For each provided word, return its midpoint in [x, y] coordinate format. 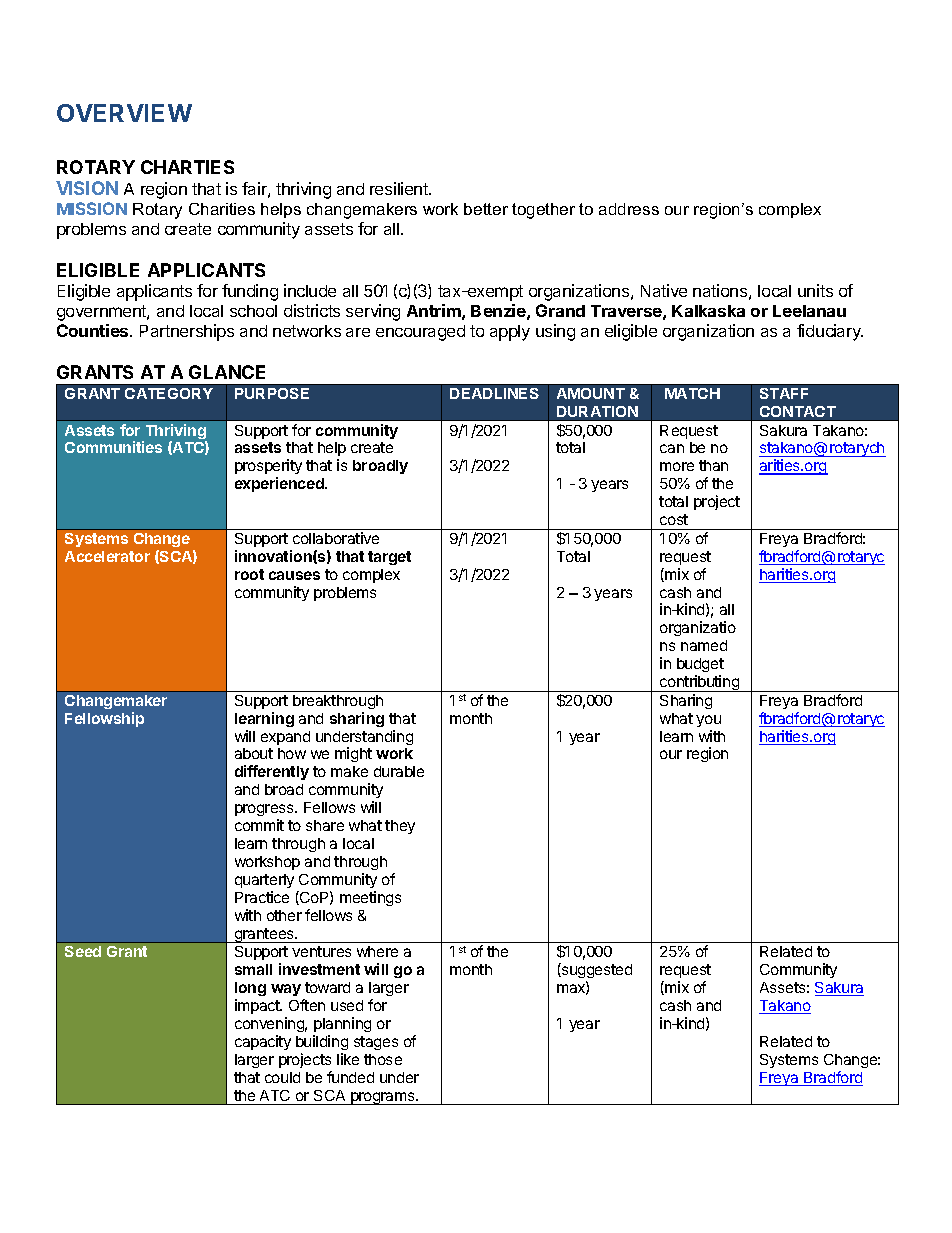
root [249, 574]
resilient [400, 188]
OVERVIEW [124, 113]
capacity [263, 1042]
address [629, 209]
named [704, 645]
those [383, 1059]
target [389, 558]
